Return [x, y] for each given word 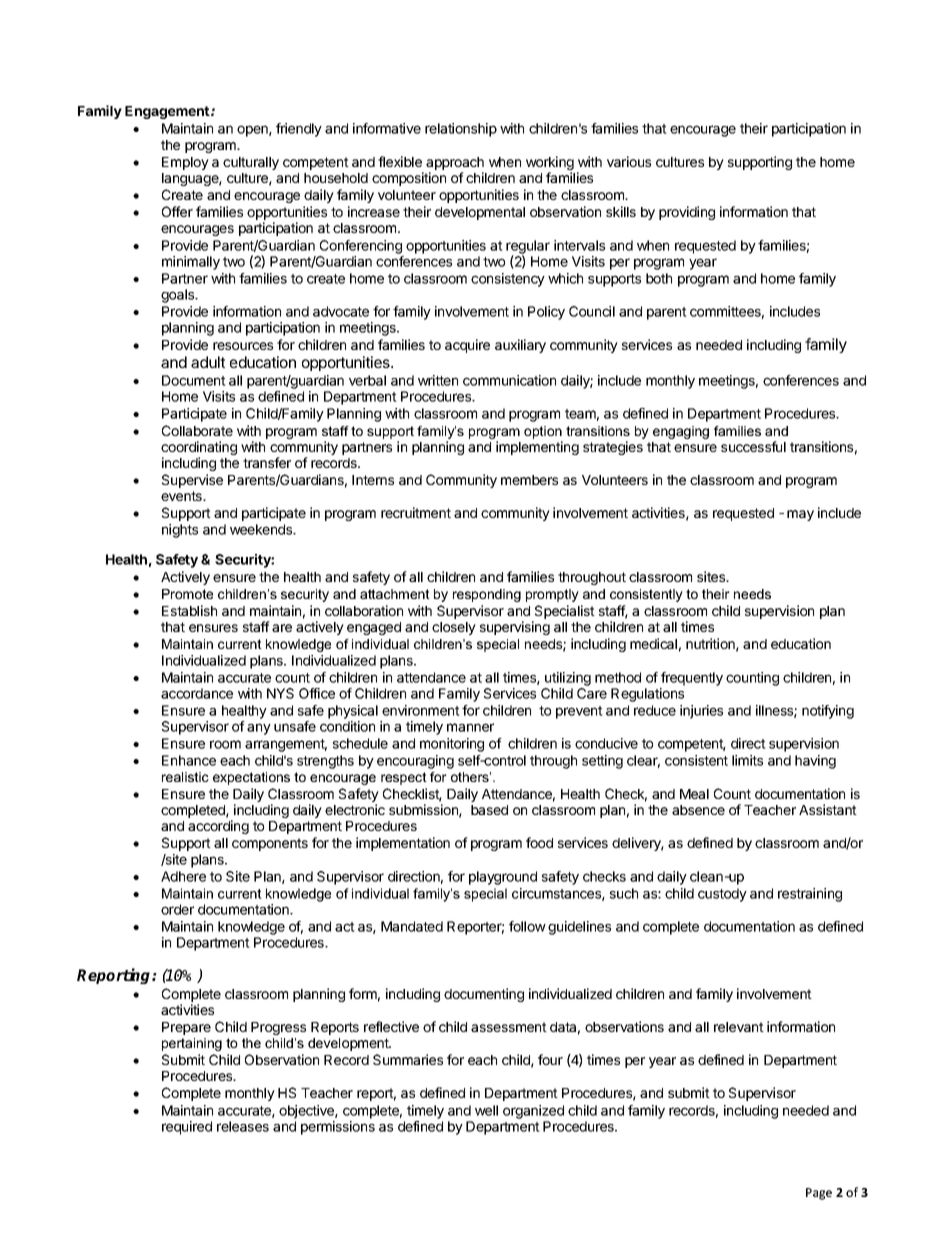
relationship [461, 130]
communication [509, 380]
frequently [692, 679]
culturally [251, 163]
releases [243, 1126]
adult [208, 362]
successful [753, 446]
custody [722, 895]
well [486, 1110]
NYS [280, 693]
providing [687, 213]
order [177, 909]
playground [503, 878]
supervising [515, 628]
